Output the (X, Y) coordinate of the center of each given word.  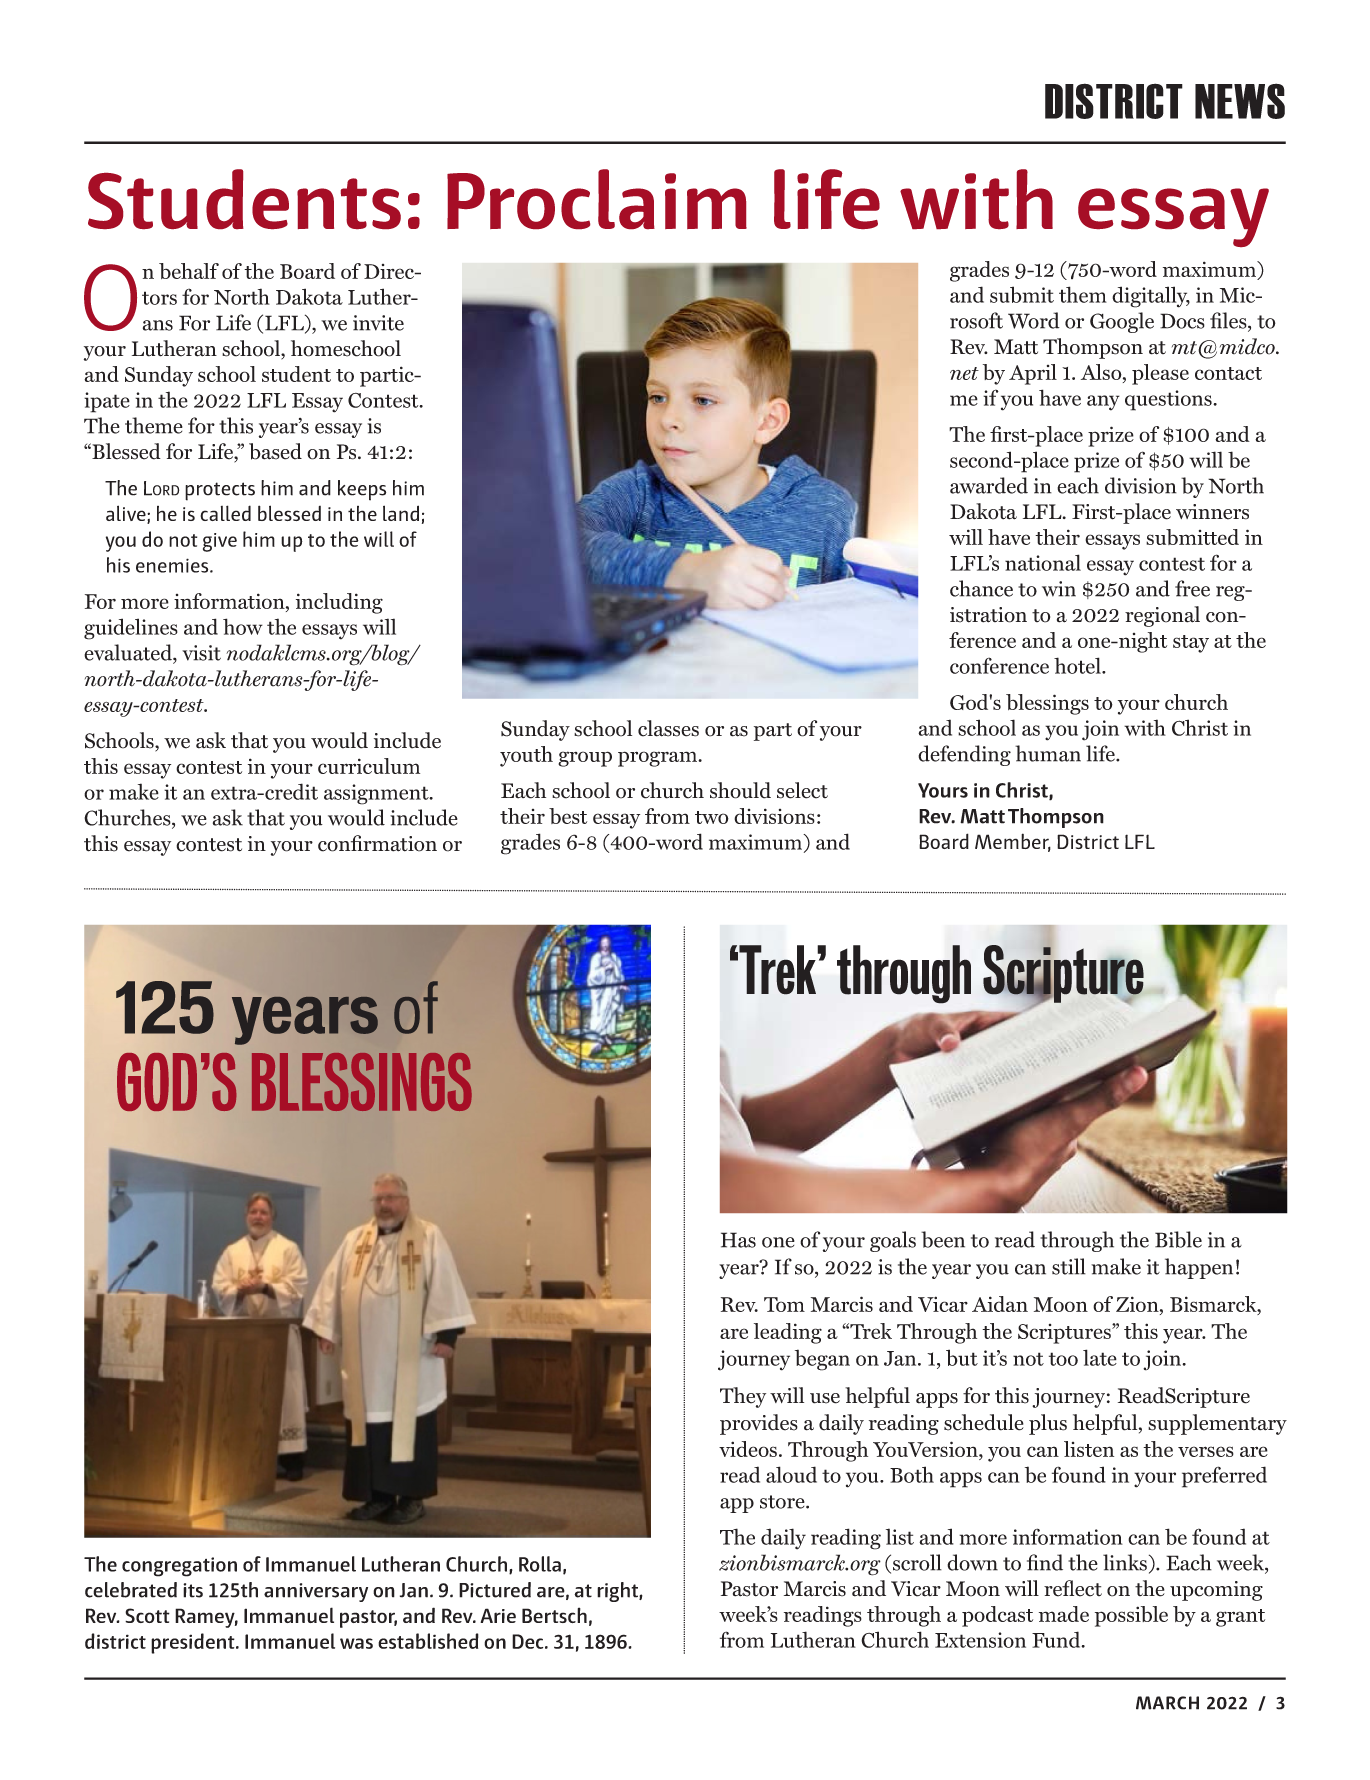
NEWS (1240, 101)
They (743, 1397)
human (1048, 753)
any (1103, 403)
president (194, 1643)
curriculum (369, 766)
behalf (189, 271)
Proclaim (597, 199)
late (1100, 1357)
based (275, 451)
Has (738, 1240)
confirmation (377, 843)
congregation (179, 1567)
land (401, 513)
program (659, 759)
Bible (1178, 1239)
